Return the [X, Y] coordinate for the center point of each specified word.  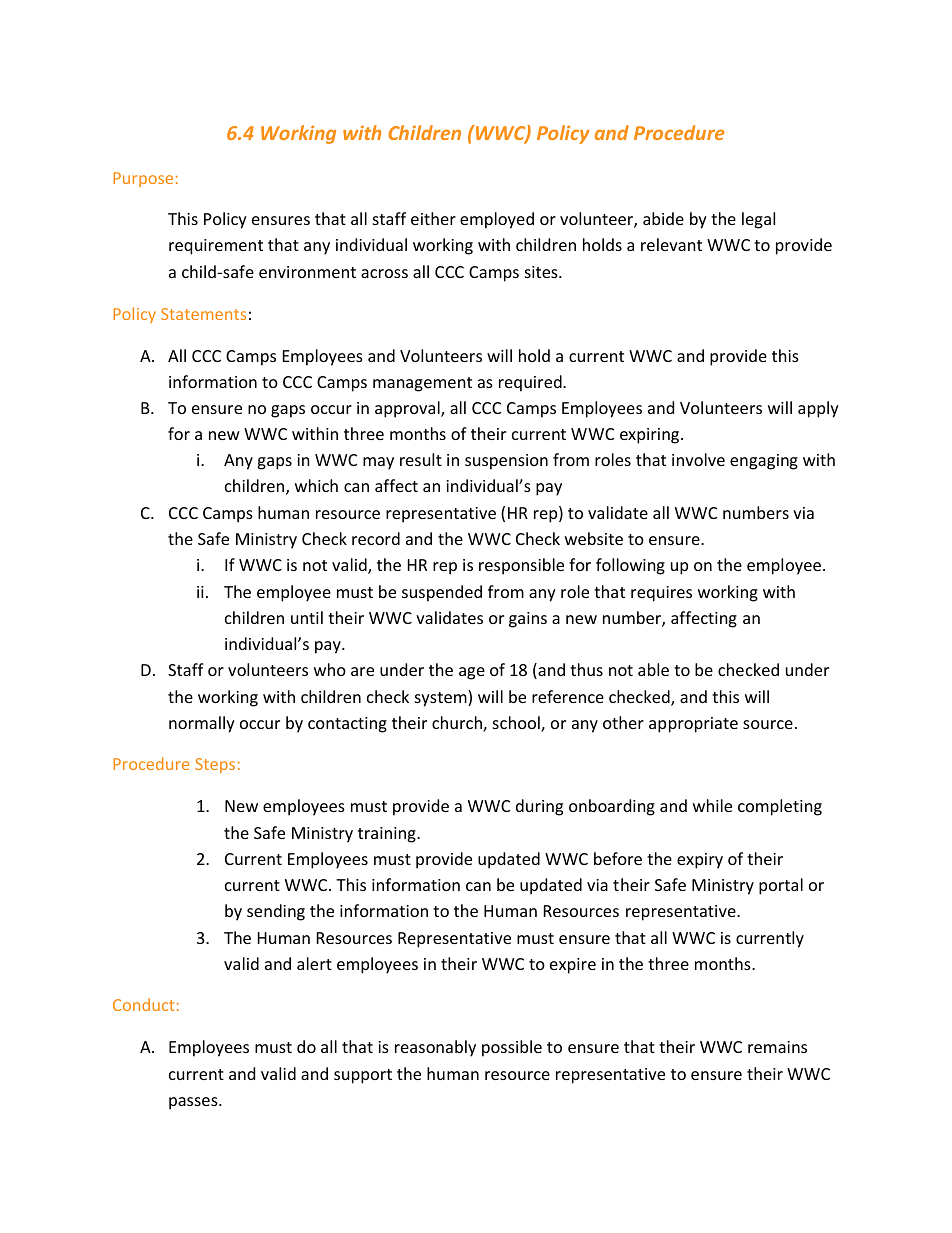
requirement [216, 247]
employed [497, 220]
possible [512, 1048]
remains [777, 1047]
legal [758, 220]
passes [194, 1103]
